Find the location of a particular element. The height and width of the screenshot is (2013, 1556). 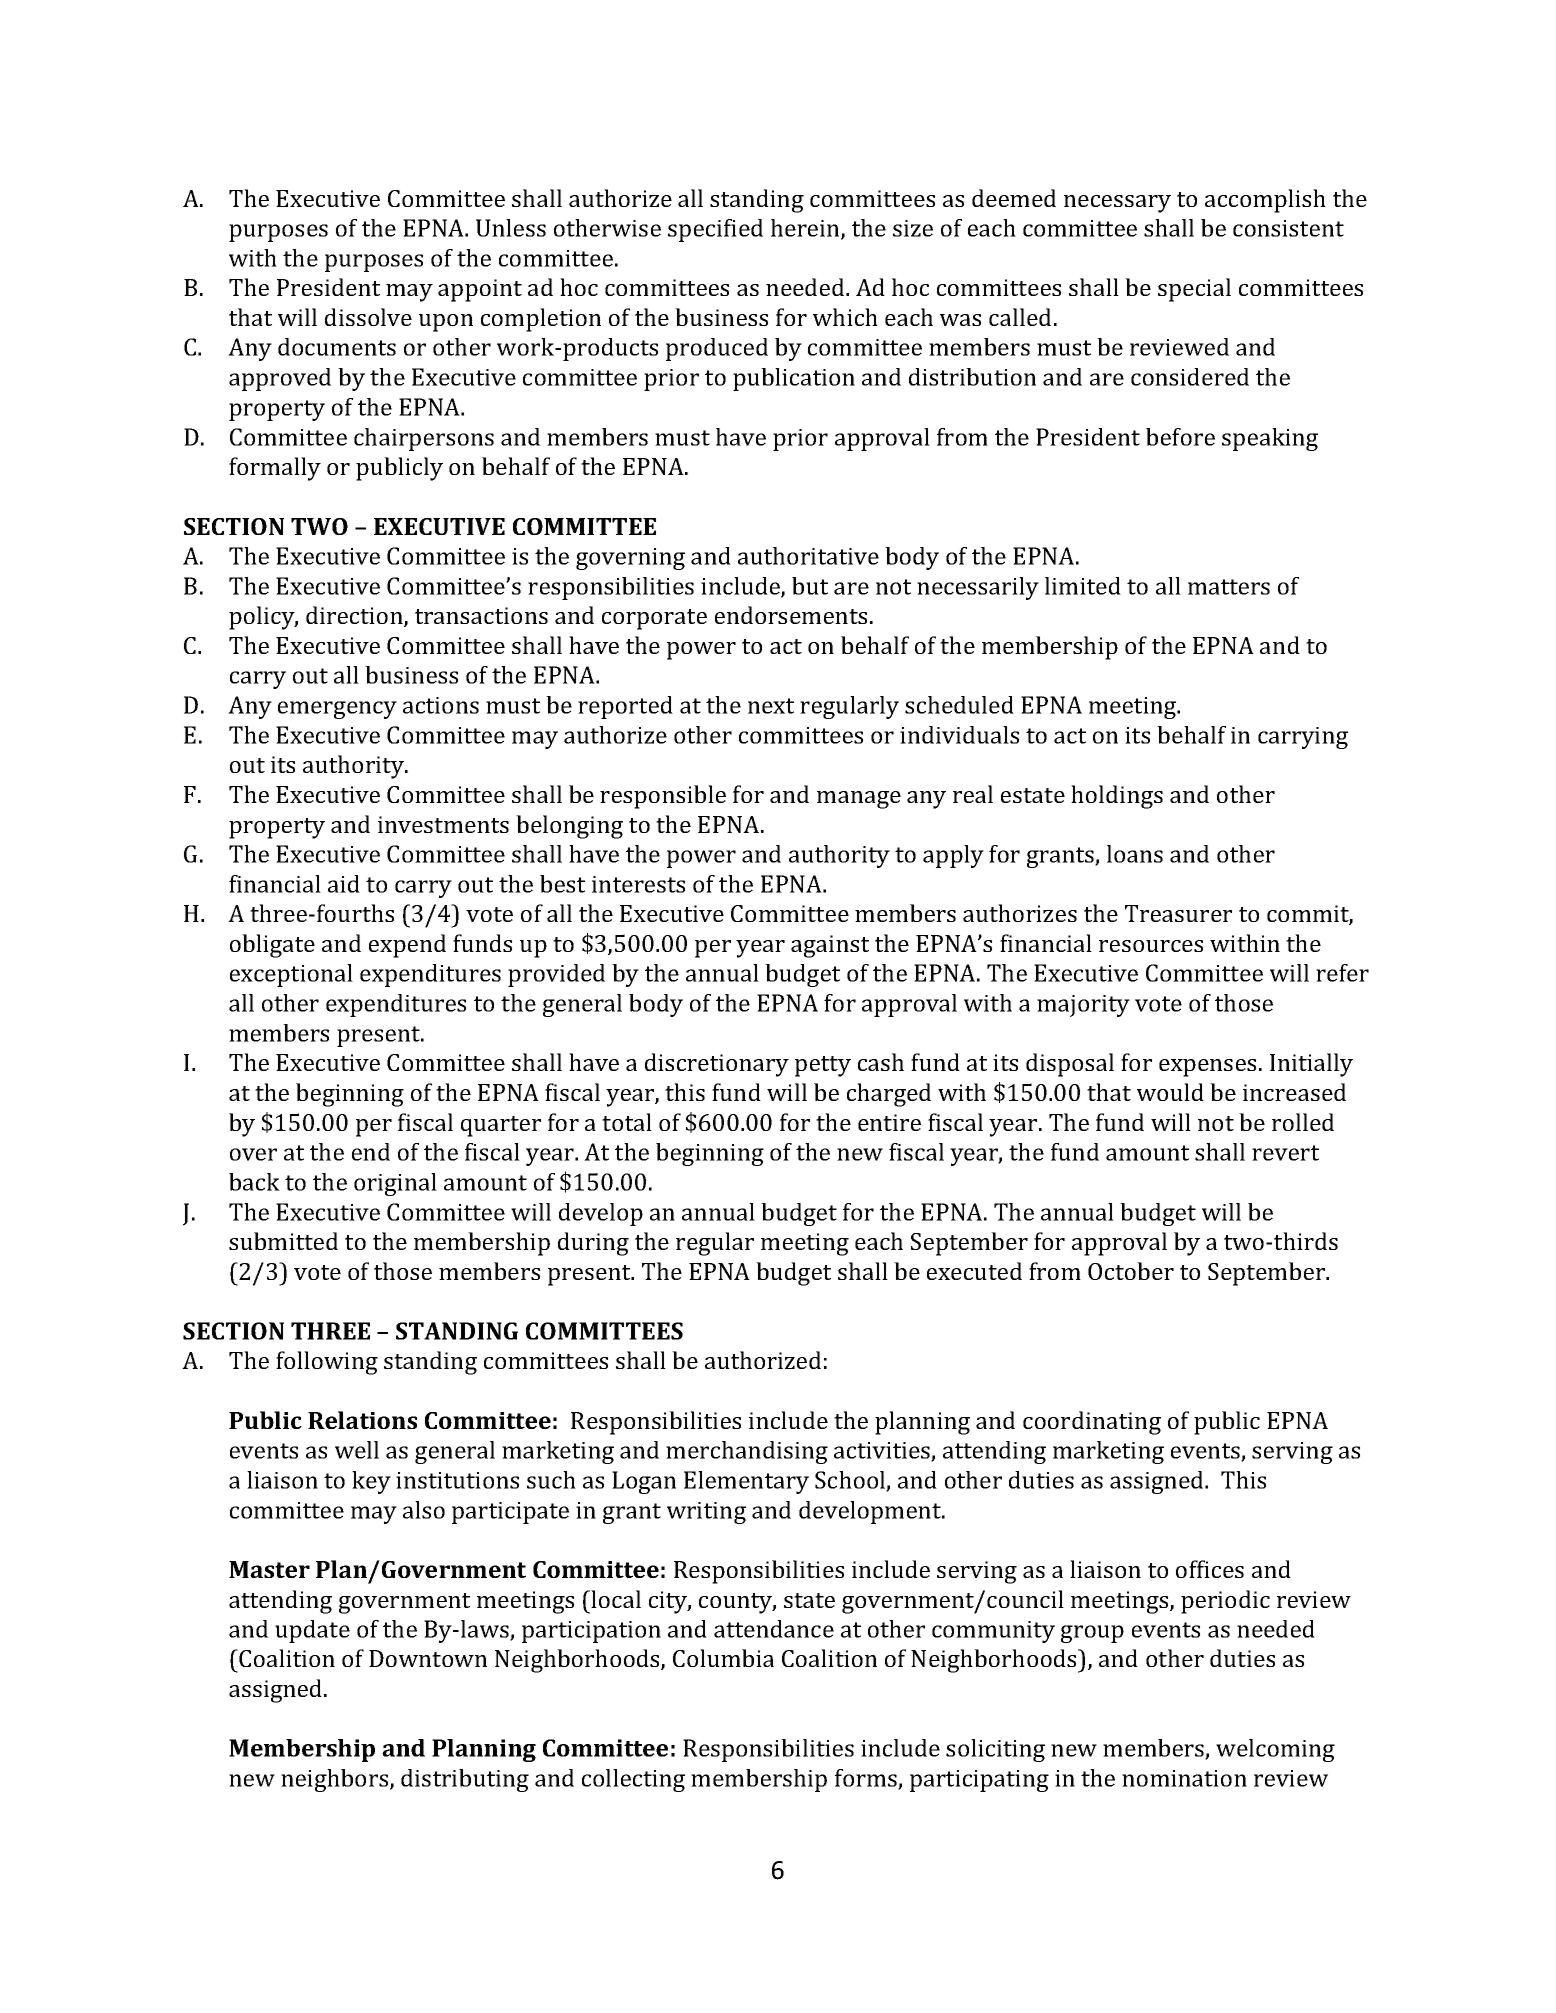

matters is located at coordinates (1229, 587).
